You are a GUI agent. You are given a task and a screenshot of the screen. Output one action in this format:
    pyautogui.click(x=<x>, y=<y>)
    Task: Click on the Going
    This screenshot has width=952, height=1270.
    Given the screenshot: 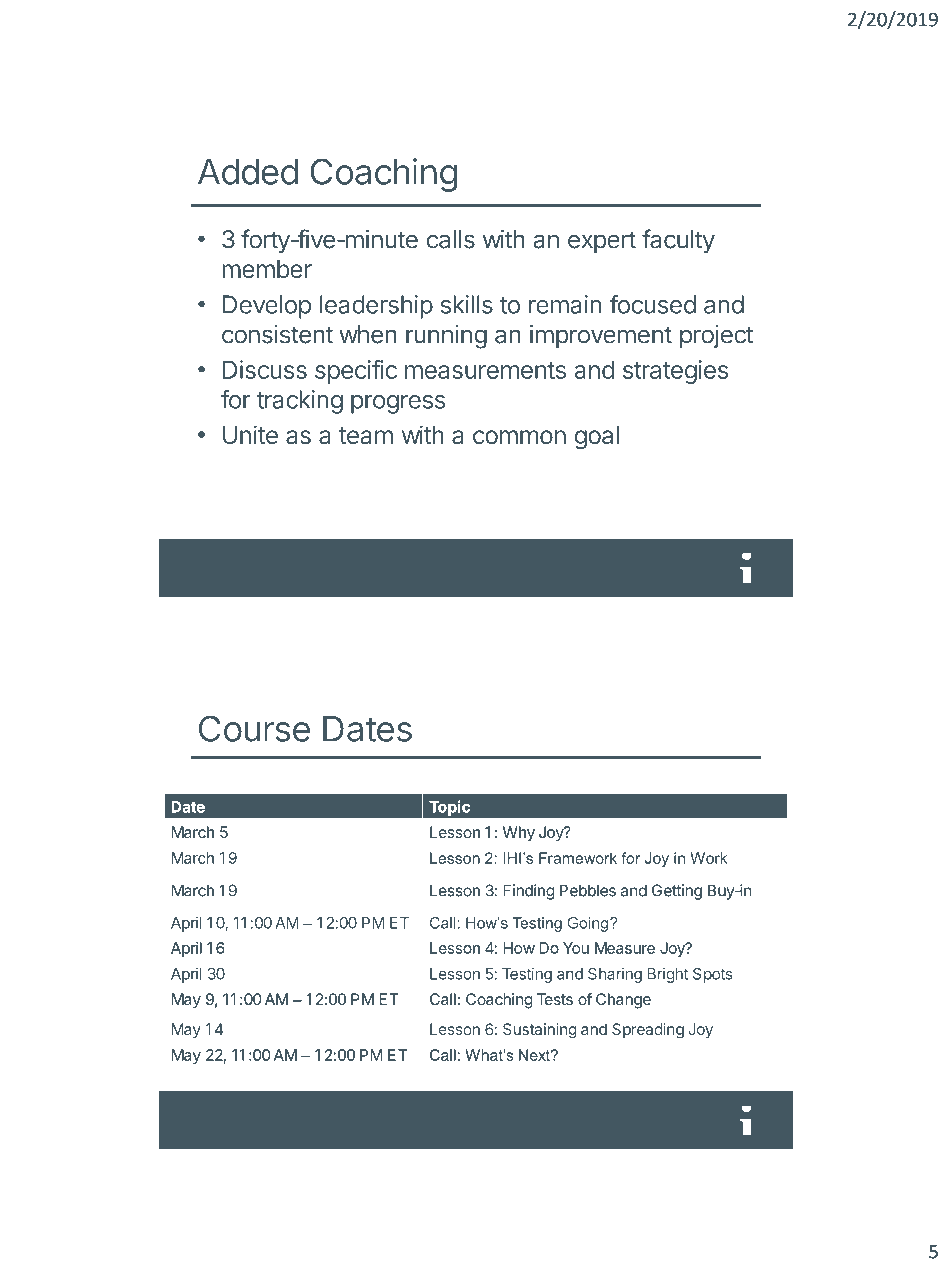 What is the action you would take?
    pyautogui.click(x=587, y=924)
